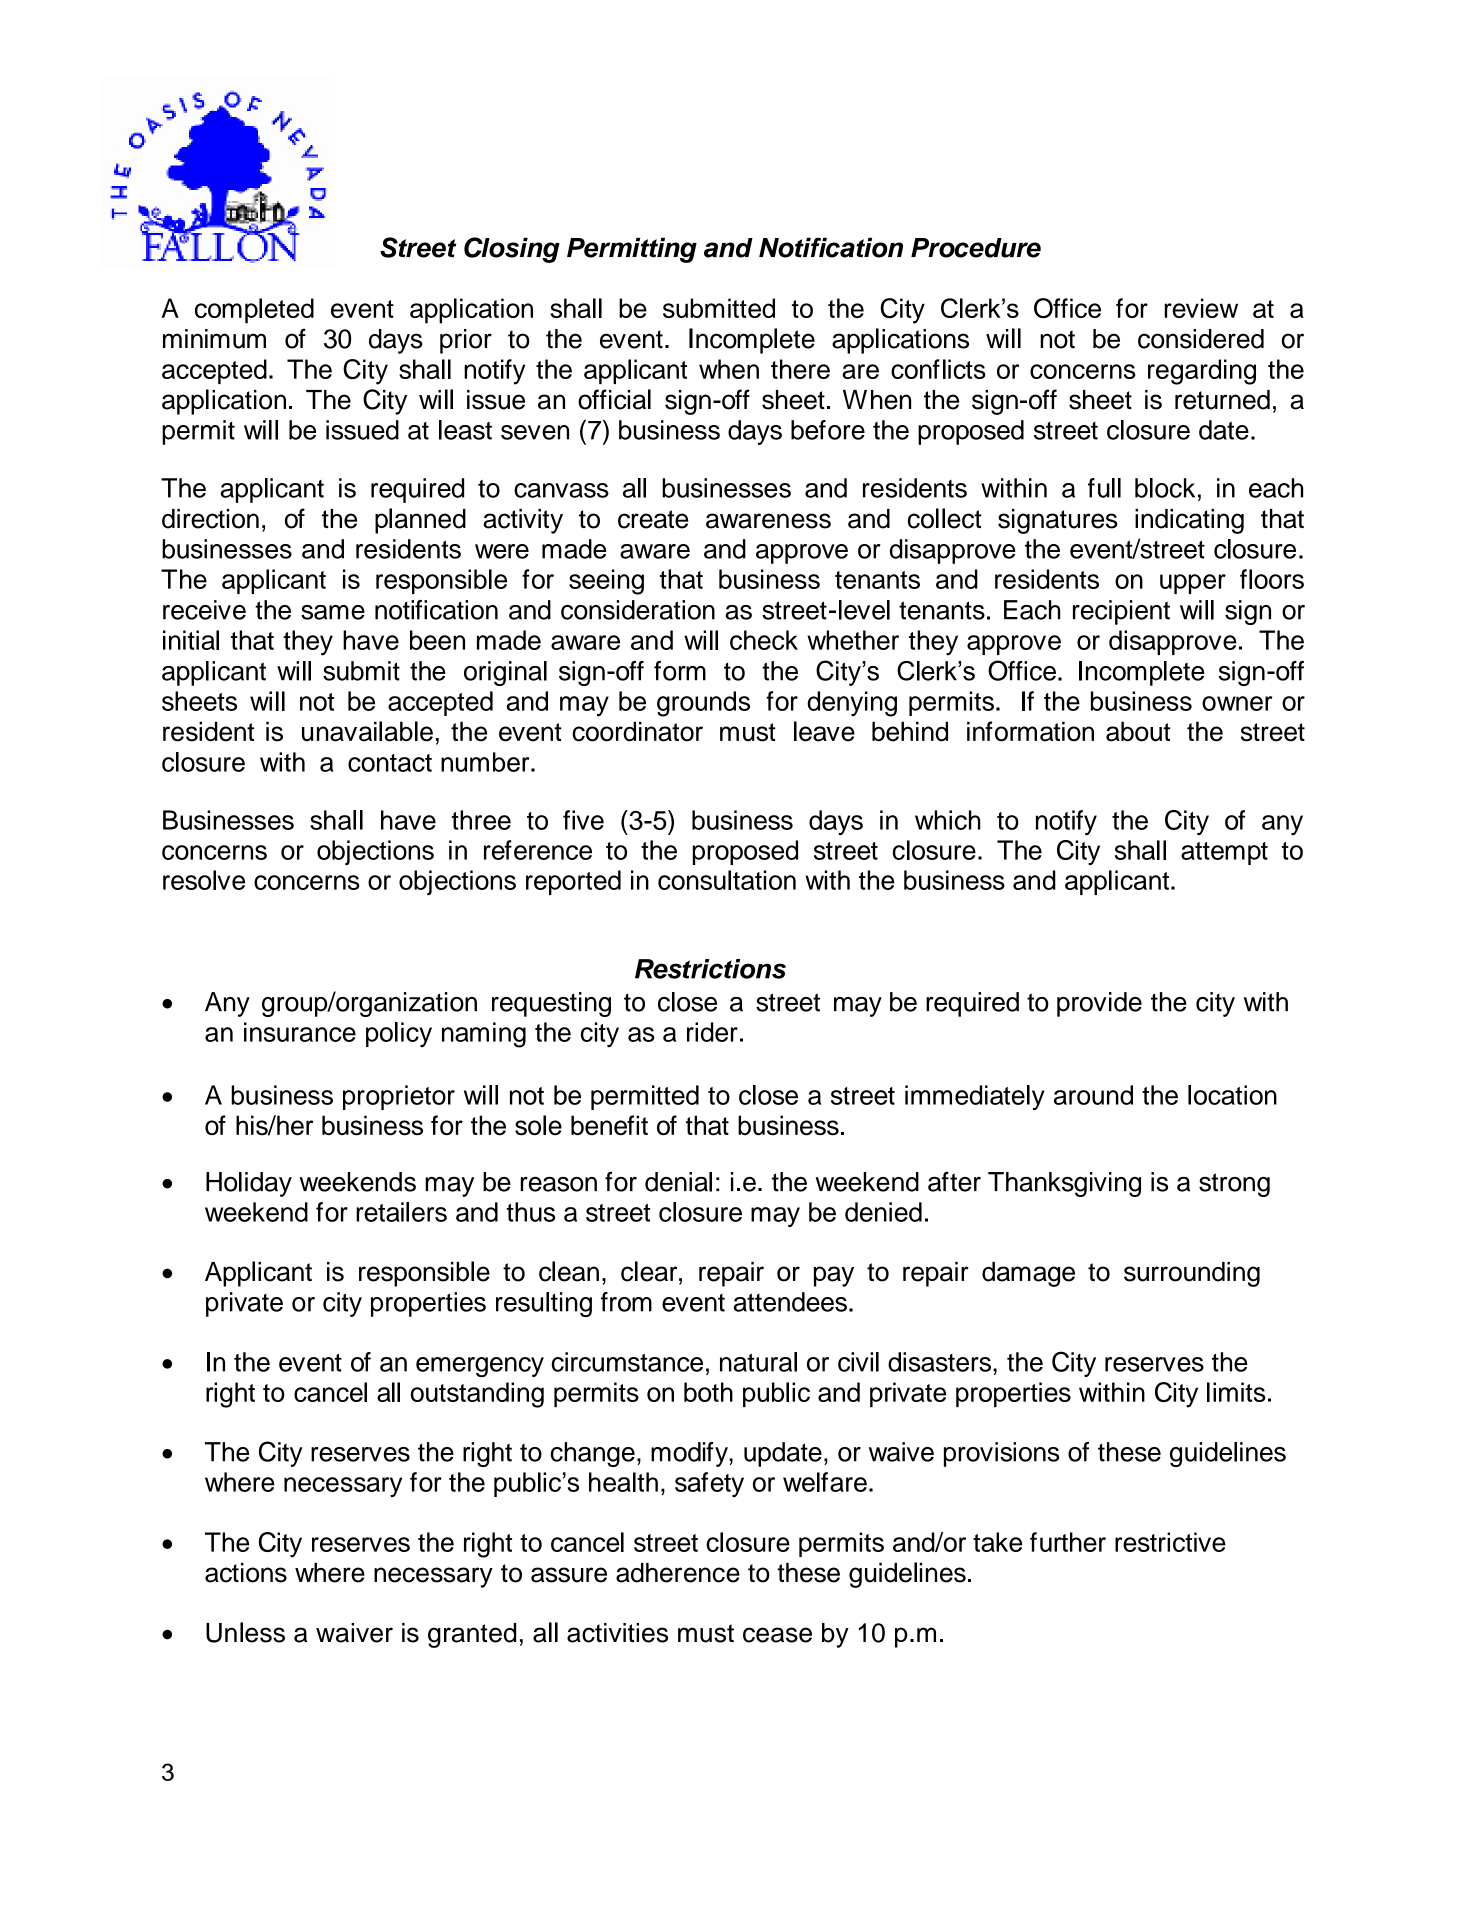  I want to click on insurance, so click(300, 1032).
